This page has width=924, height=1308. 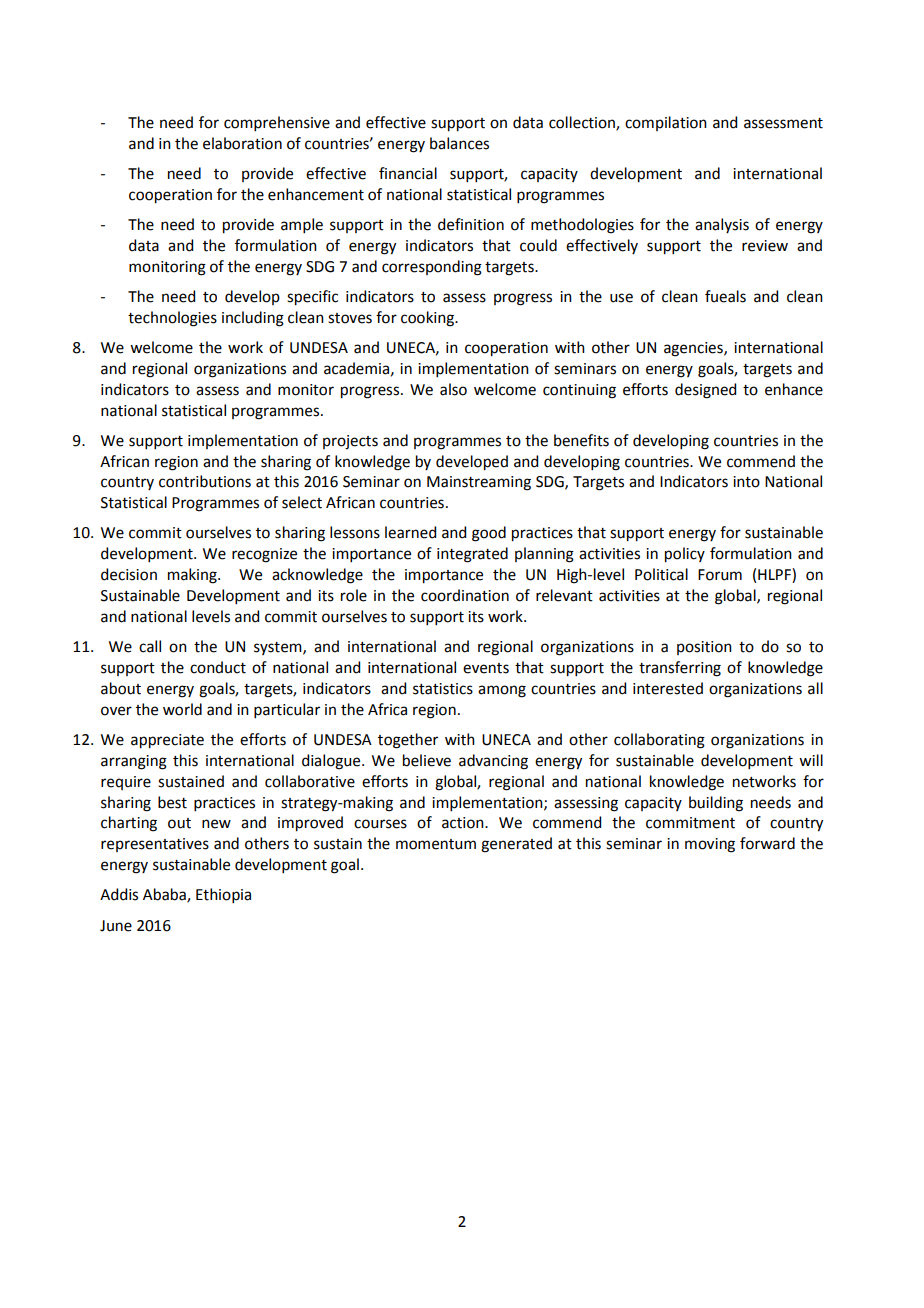 I want to click on Ethiopia, so click(x=223, y=895).
